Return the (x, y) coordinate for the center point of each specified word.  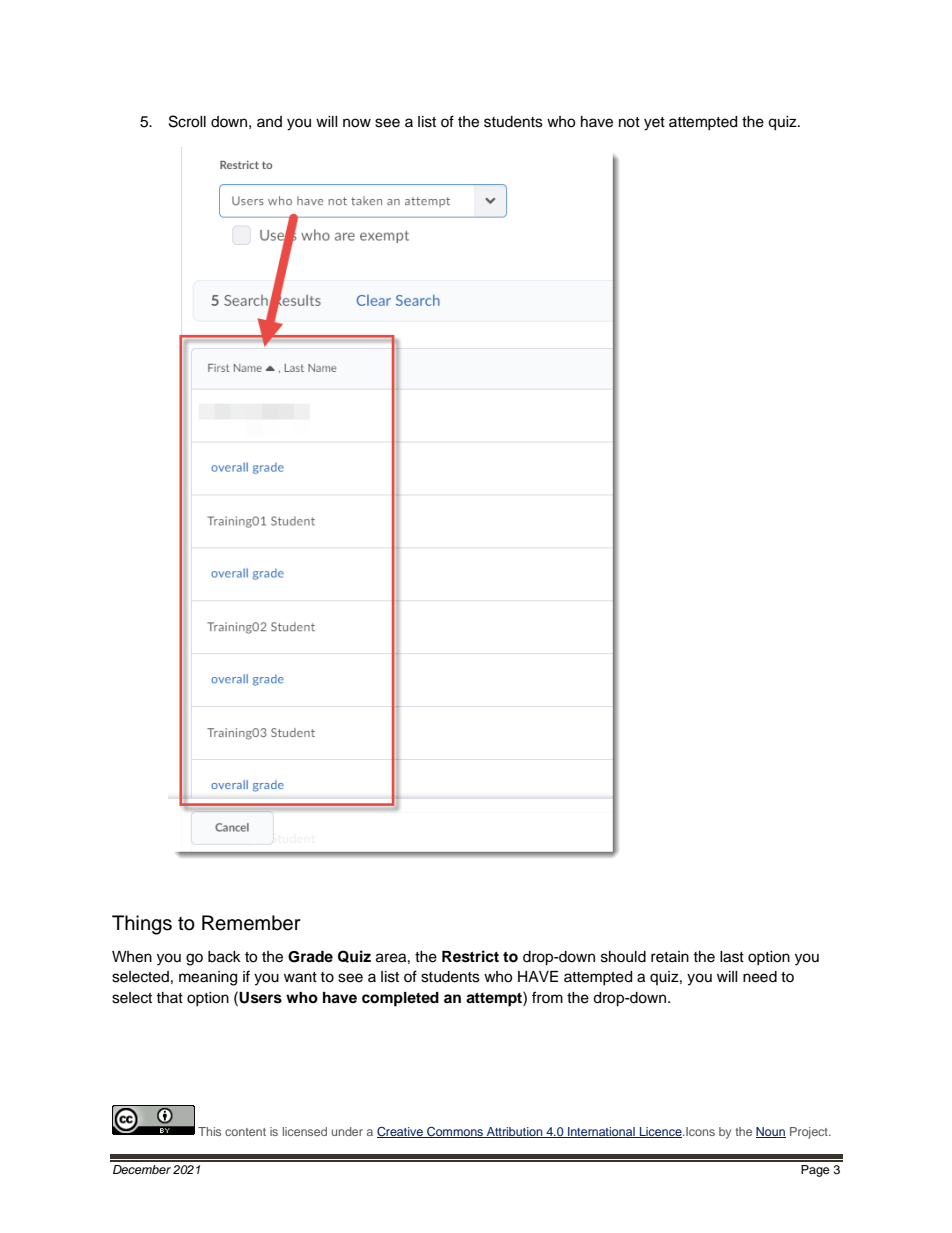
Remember (251, 923)
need (760, 977)
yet (654, 124)
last (732, 957)
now (357, 123)
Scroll (187, 121)
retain (670, 957)
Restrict (470, 956)
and (269, 121)
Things (142, 925)
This (209, 1131)
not (629, 122)
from (547, 997)
